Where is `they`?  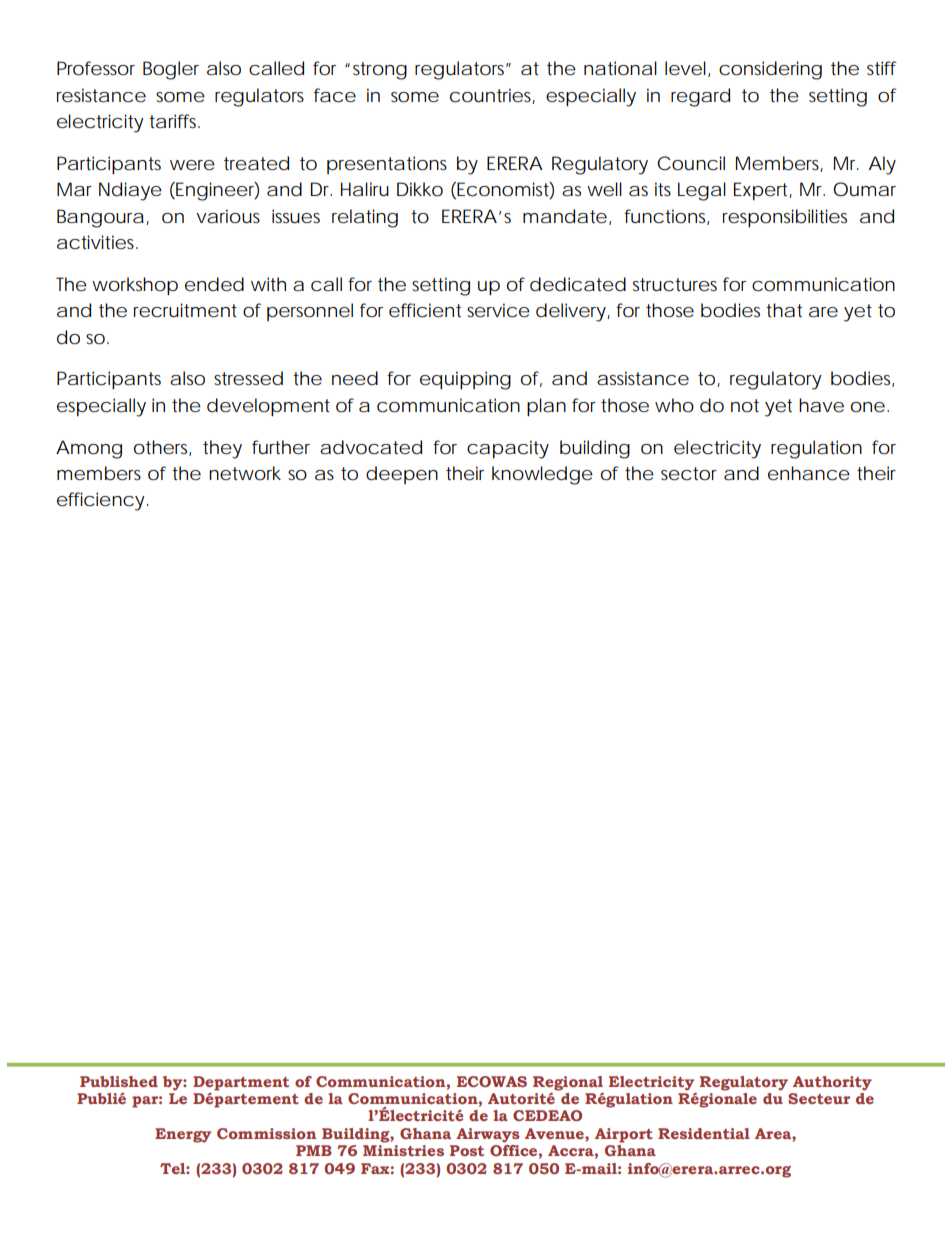
they is located at coordinates (222, 449).
